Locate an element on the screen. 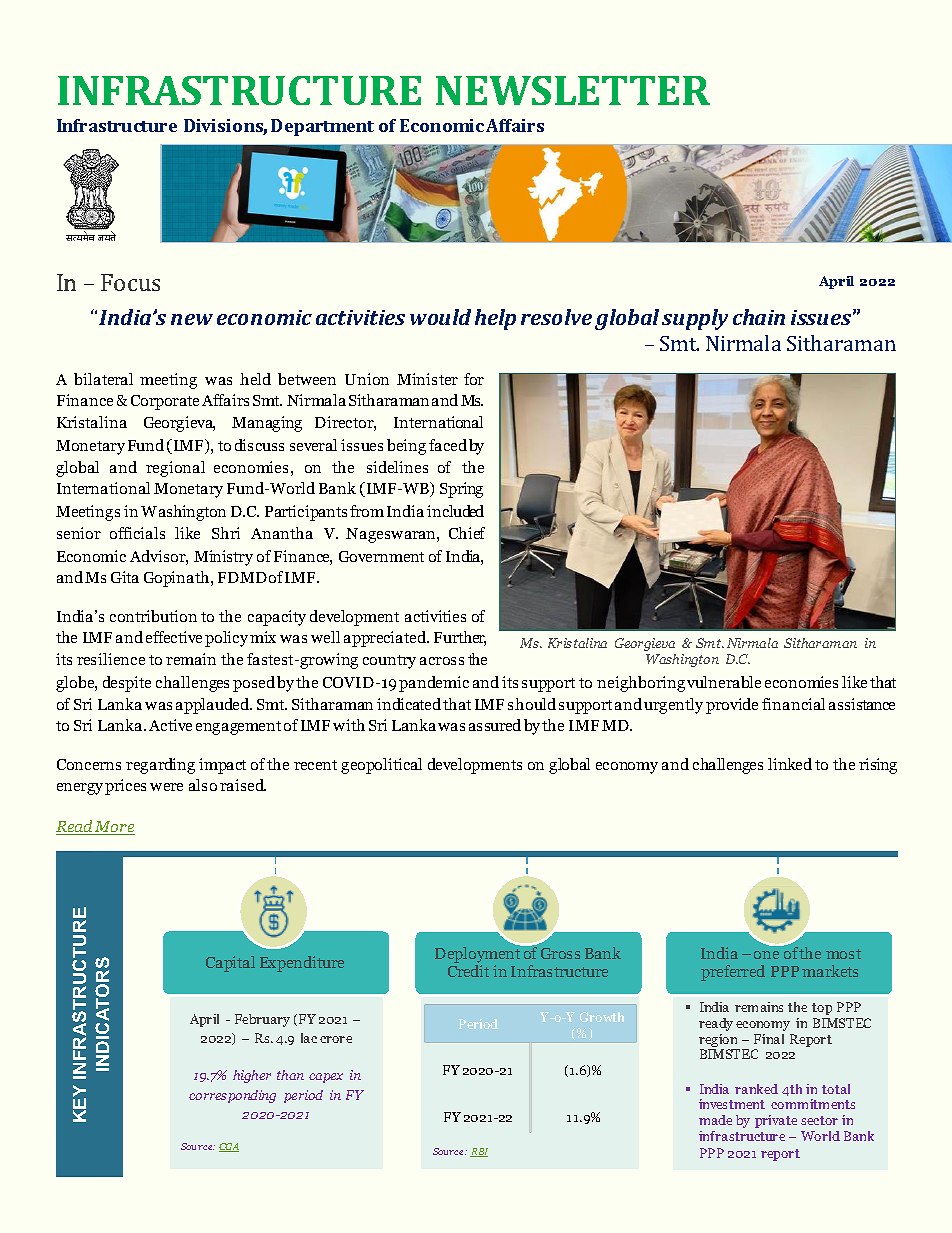  contribution is located at coordinates (153, 616).
